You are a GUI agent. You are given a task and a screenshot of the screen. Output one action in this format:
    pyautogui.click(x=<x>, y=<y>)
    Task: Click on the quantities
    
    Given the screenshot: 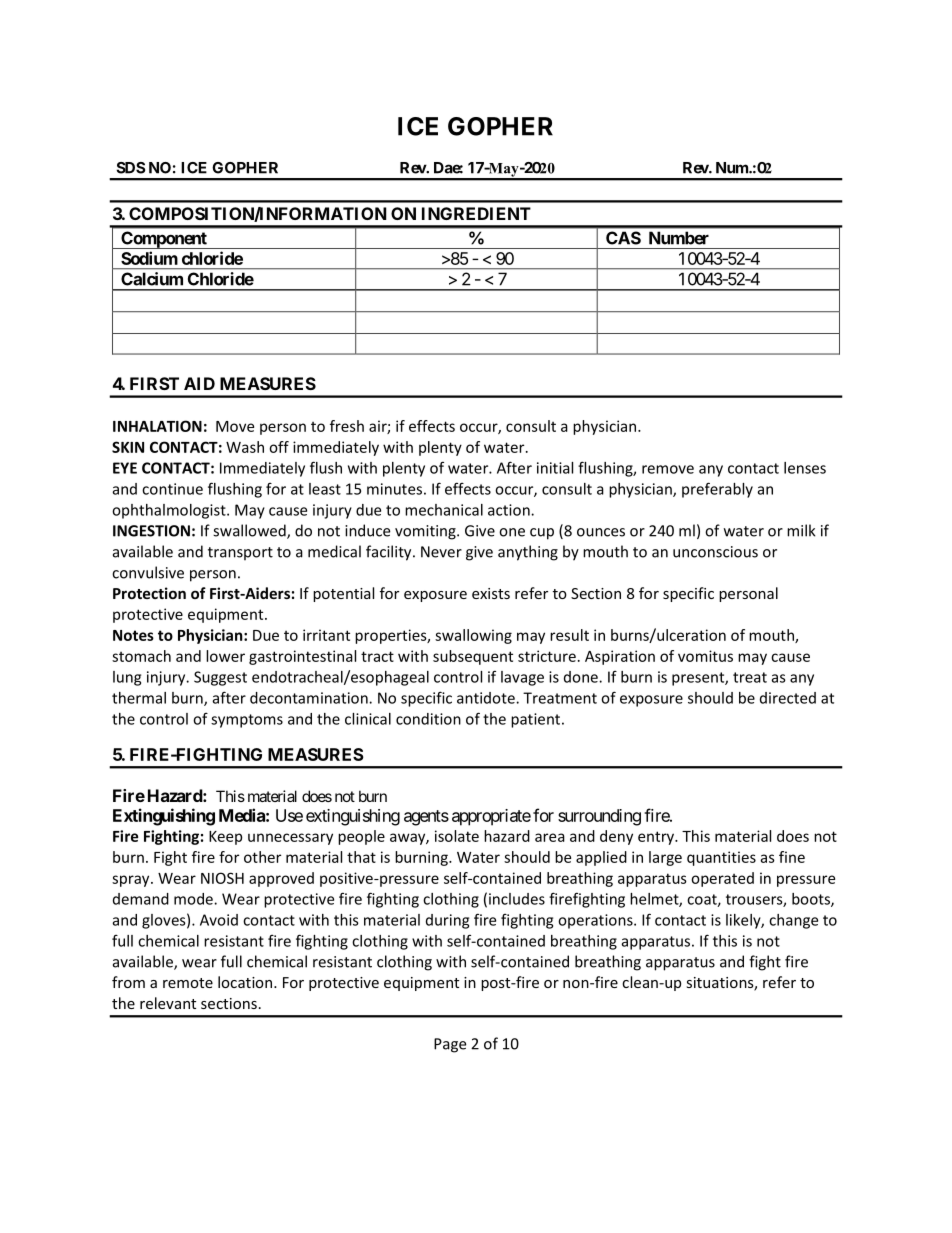 What is the action you would take?
    pyautogui.click(x=721, y=858)
